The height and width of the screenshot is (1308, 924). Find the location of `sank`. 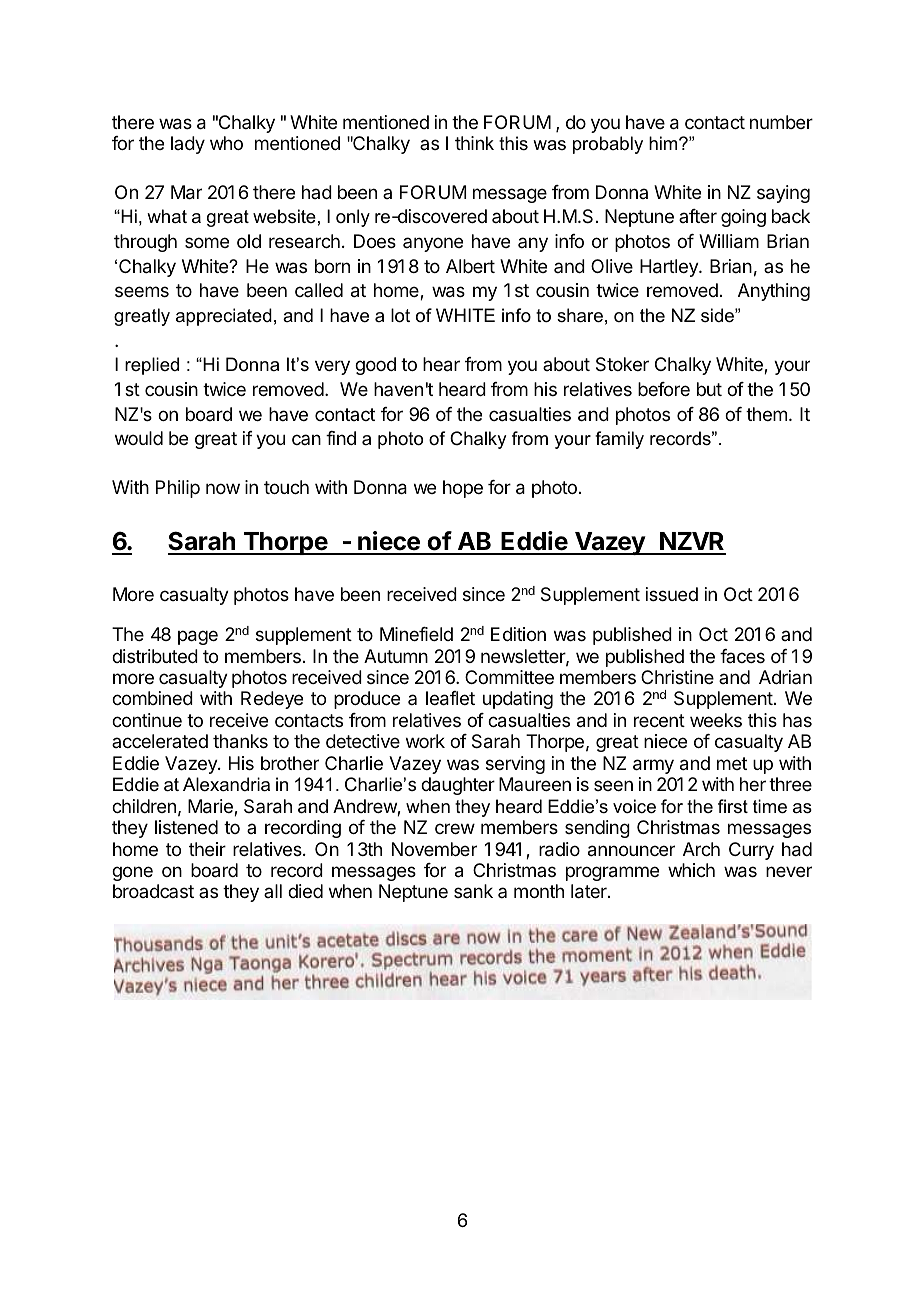

sank is located at coordinates (473, 891).
